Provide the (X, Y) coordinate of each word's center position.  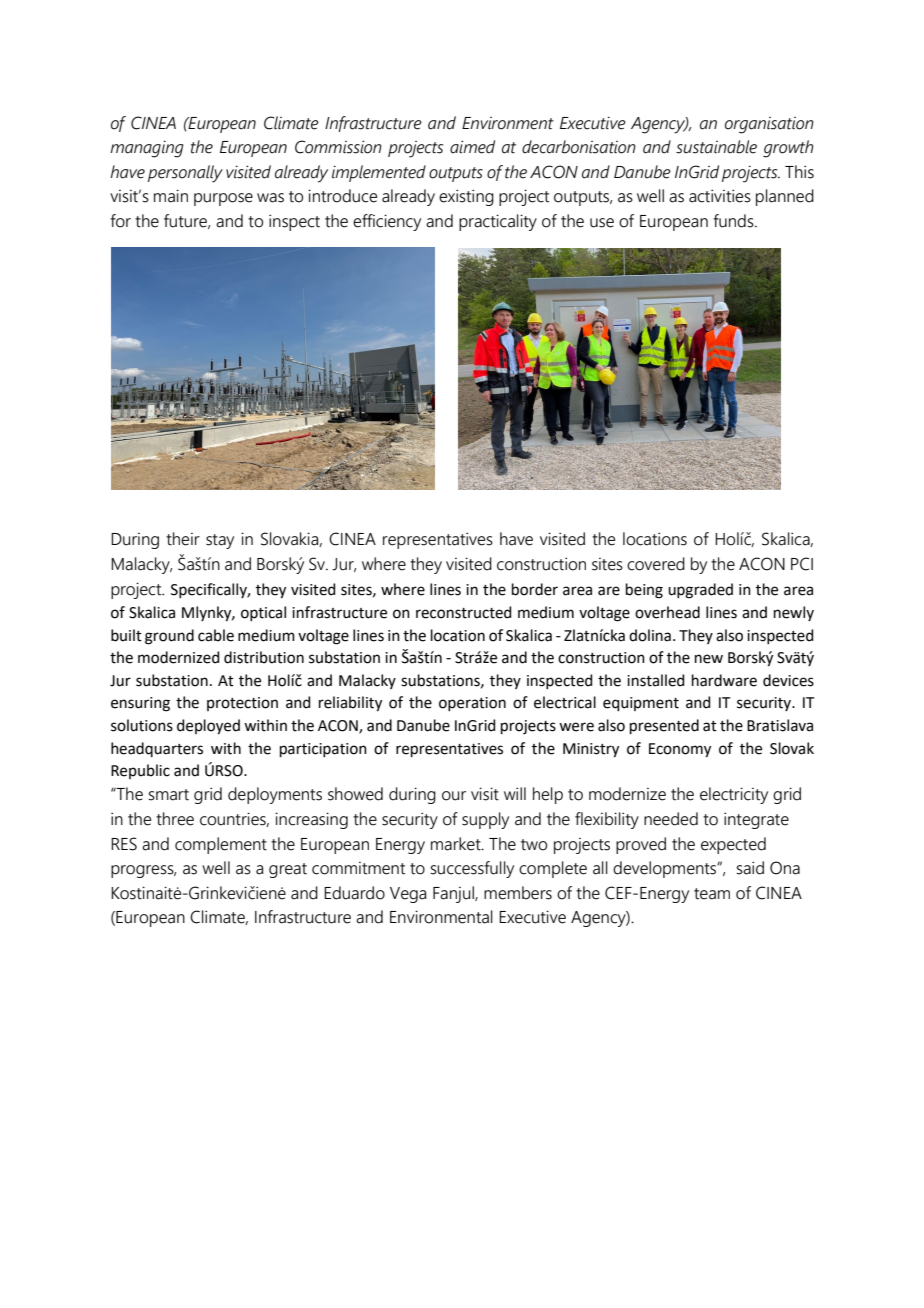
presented (664, 726)
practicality (498, 222)
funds (734, 221)
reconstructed (464, 612)
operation (472, 704)
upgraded (700, 591)
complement (221, 845)
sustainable (716, 147)
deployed (208, 727)
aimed (472, 147)
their (183, 539)
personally (185, 174)
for (120, 221)
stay (220, 541)
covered (656, 564)
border (535, 589)
